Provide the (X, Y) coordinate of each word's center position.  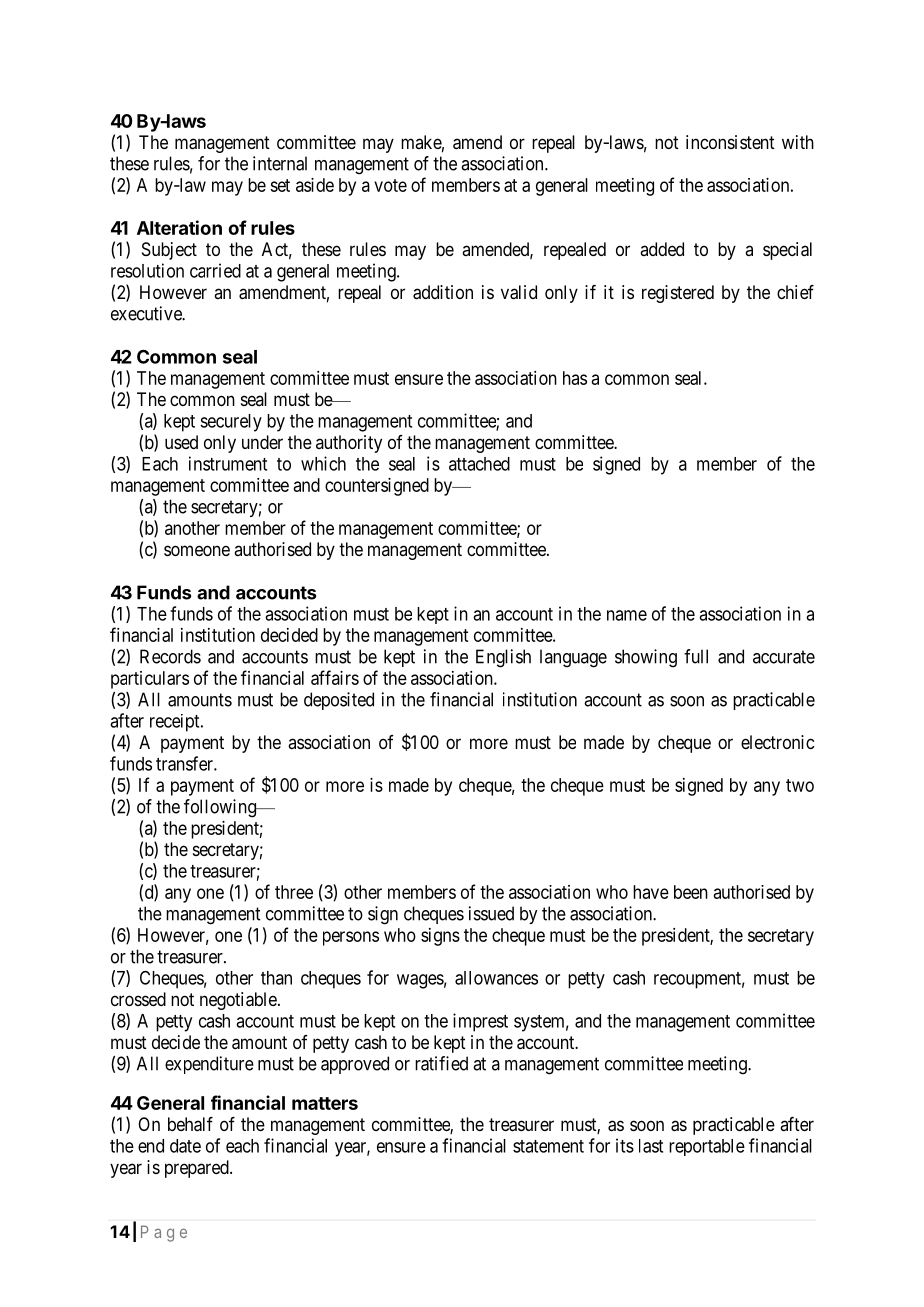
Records (170, 656)
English (503, 658)
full (696, 656)
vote (390, 185)
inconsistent (730, 142)
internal (280, 163)
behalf (190, 1124)
